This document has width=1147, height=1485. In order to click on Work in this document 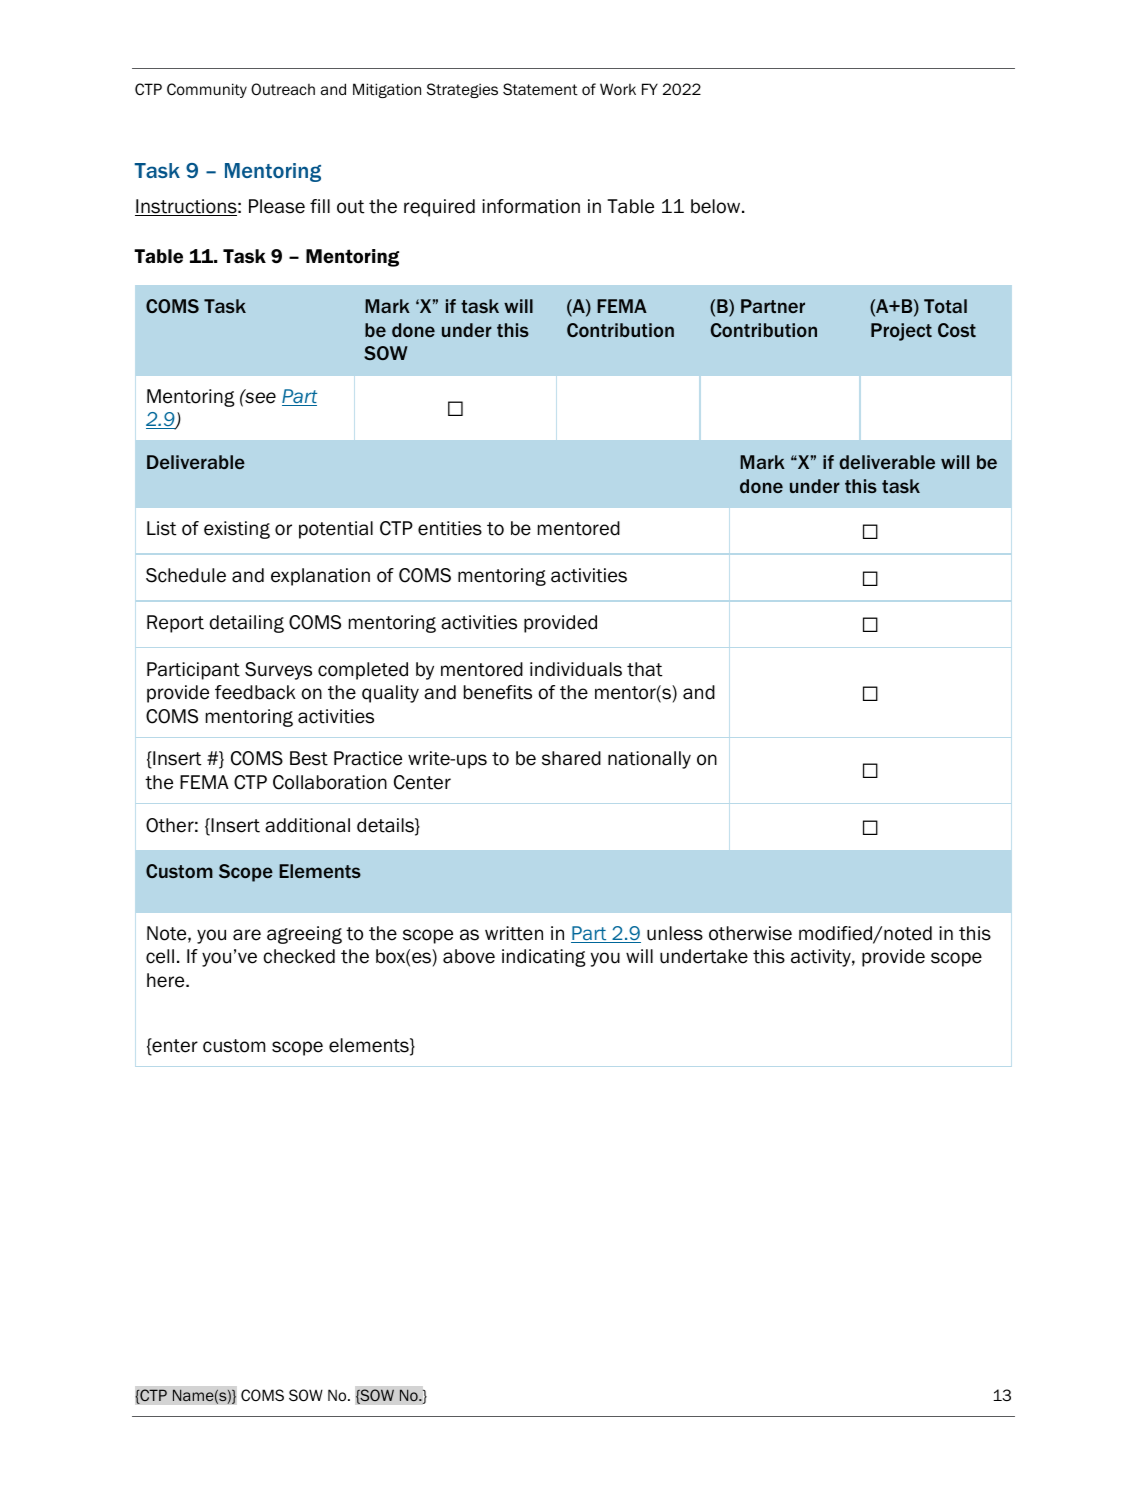, I will do `click(618, 89)`.
